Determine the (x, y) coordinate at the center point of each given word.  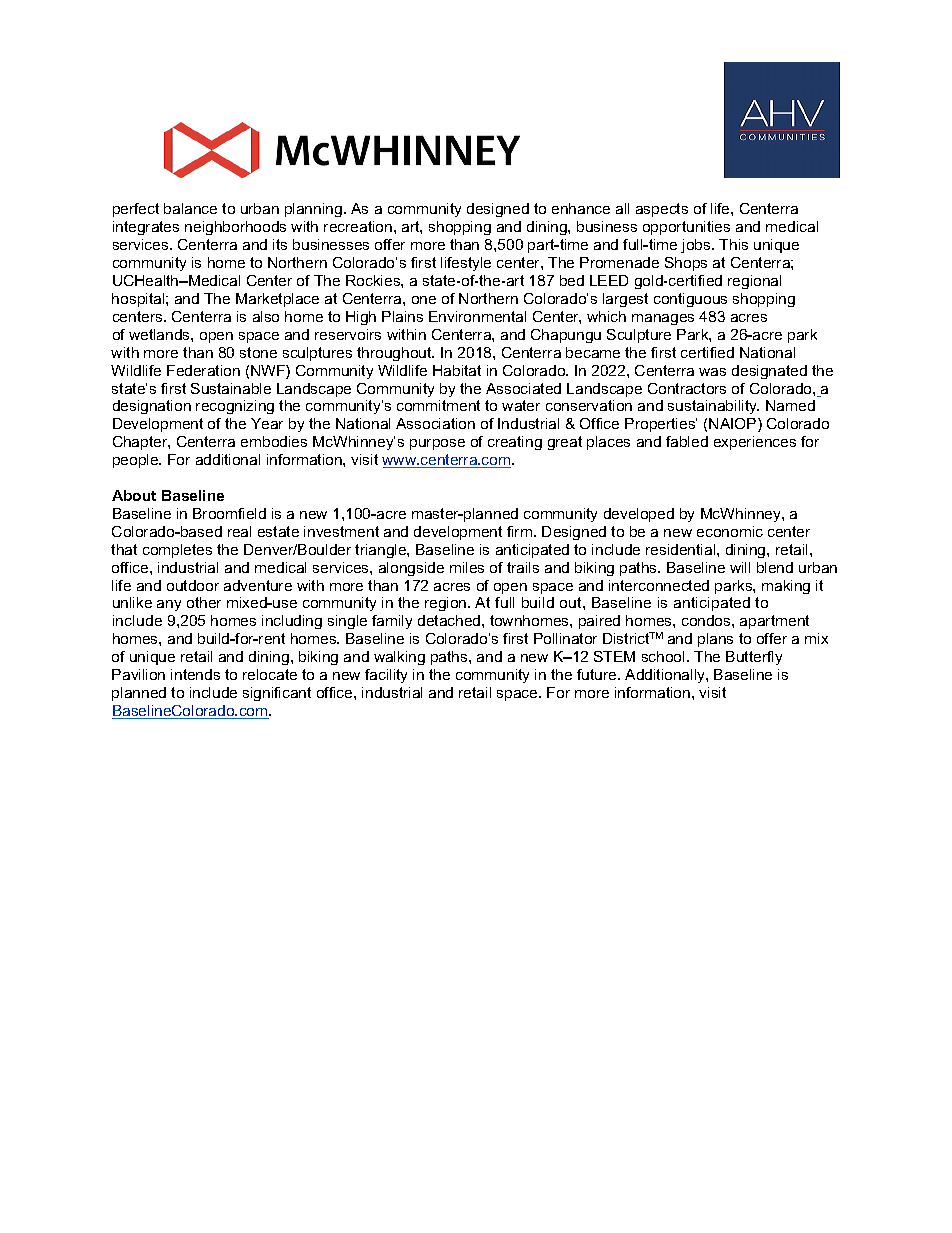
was (712, 372)
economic (730, 531)
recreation (359, 226)
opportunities (686, 228)
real (239, 531)
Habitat (457, 370)
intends (195, 674)
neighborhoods (235, 228)
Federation (203, 370)
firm (521, 531)
